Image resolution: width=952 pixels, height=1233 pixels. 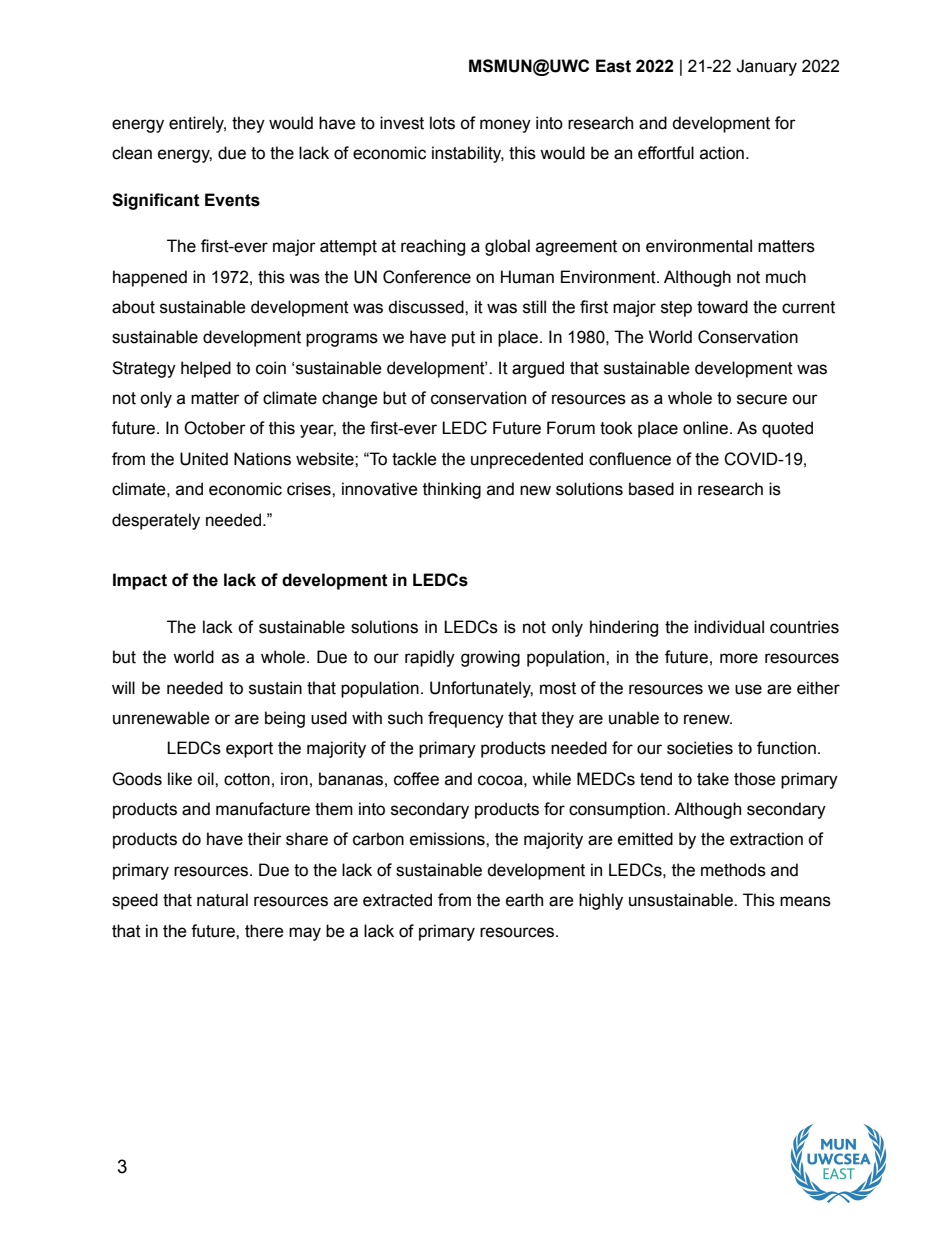 What do you see at coordinates (140, 581) in the image?
I see `Impact` at bounding box center [140, 581].
